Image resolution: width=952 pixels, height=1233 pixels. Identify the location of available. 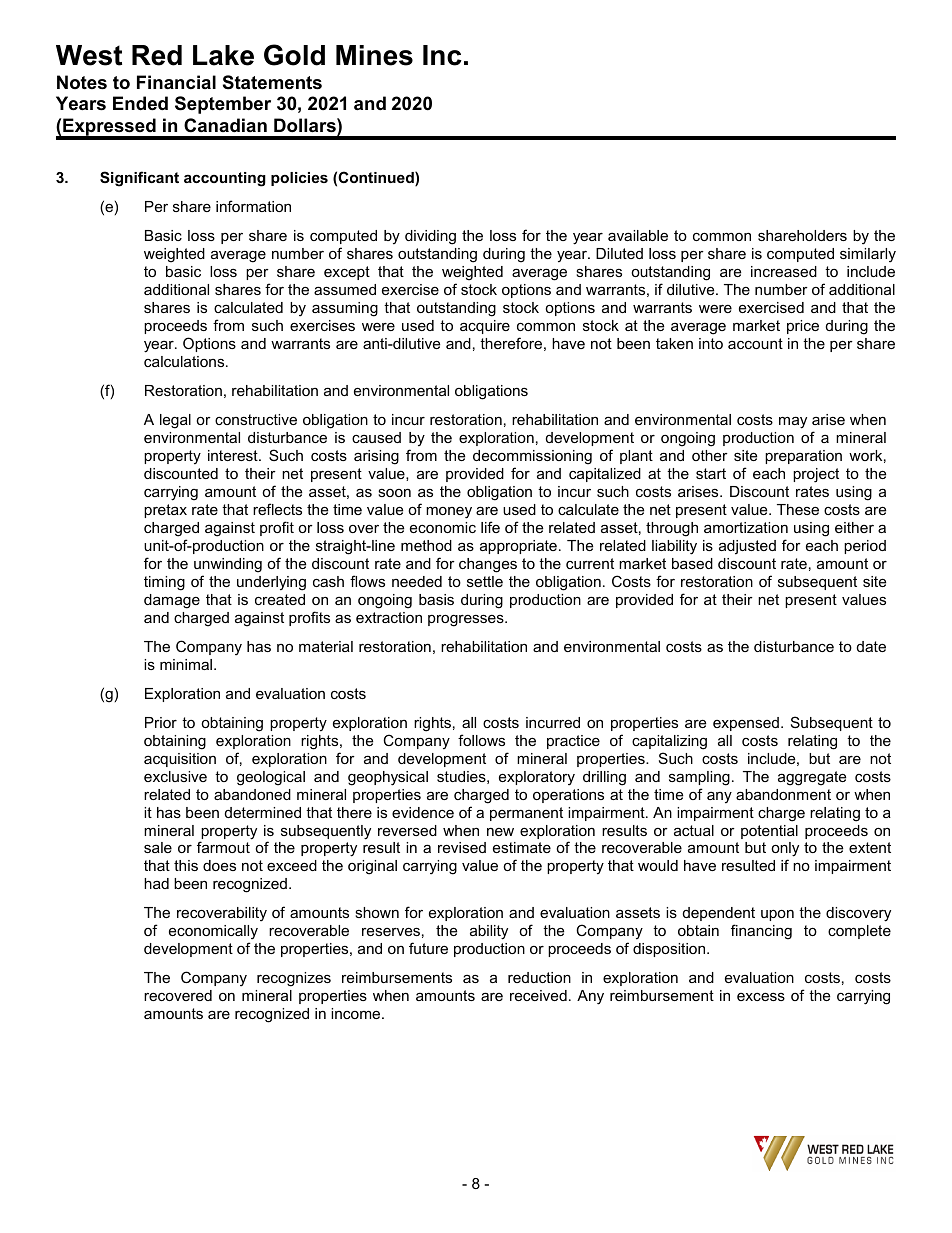
(638, 235).
